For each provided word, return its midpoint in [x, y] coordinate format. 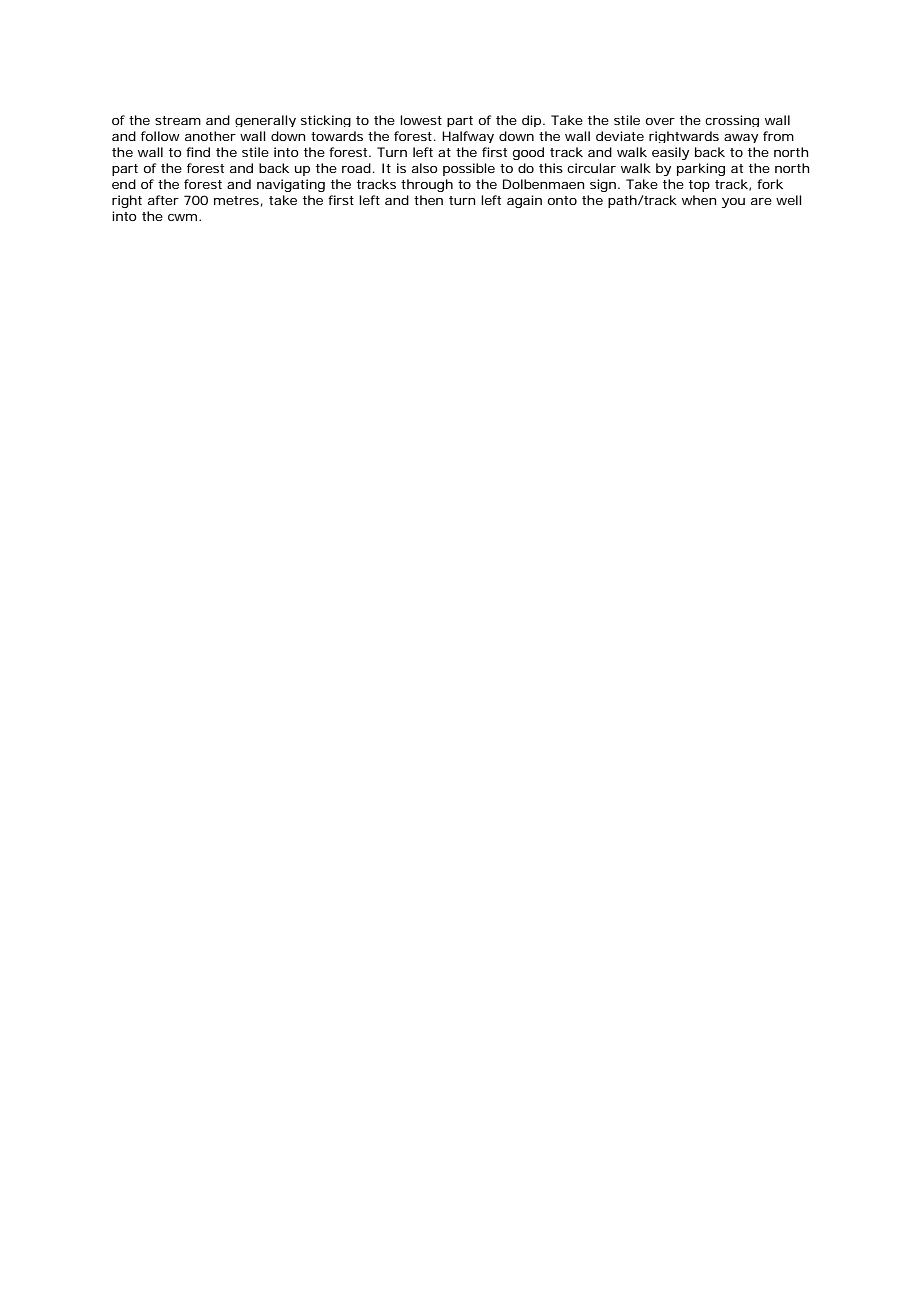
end [124, 184]
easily [670, 153]
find [198, 152]
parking [701, 169]
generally [265, 121]
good [528, 153]
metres [236, 200]
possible [469, 169]
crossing [732, 121]
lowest [421, 120]
